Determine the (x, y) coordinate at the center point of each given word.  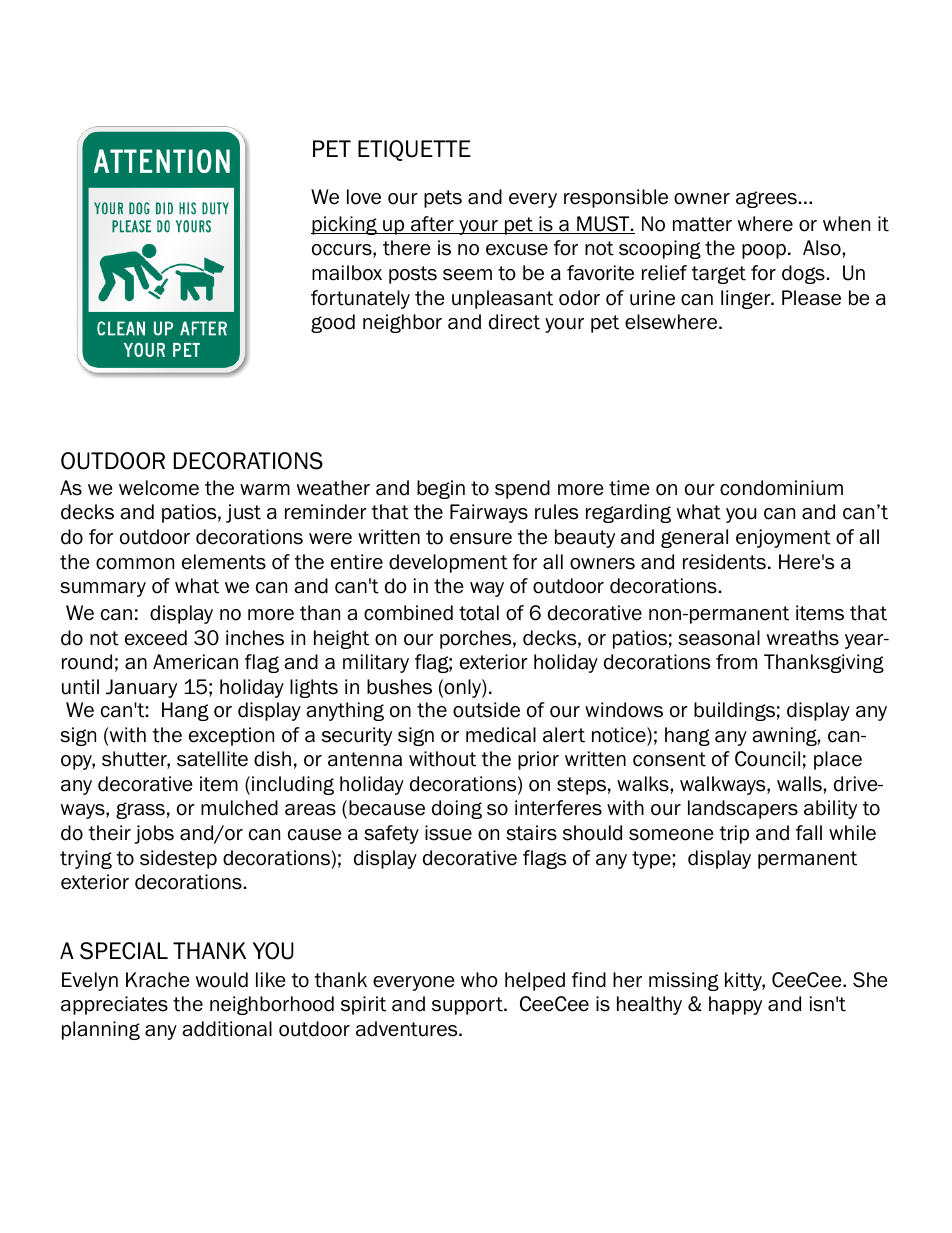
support (468, 1006)
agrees (767, 199)
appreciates (114, 1005)
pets (443, 199)
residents (724, 562)
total (479, 613)
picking (345, 225)
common (135, 564)
